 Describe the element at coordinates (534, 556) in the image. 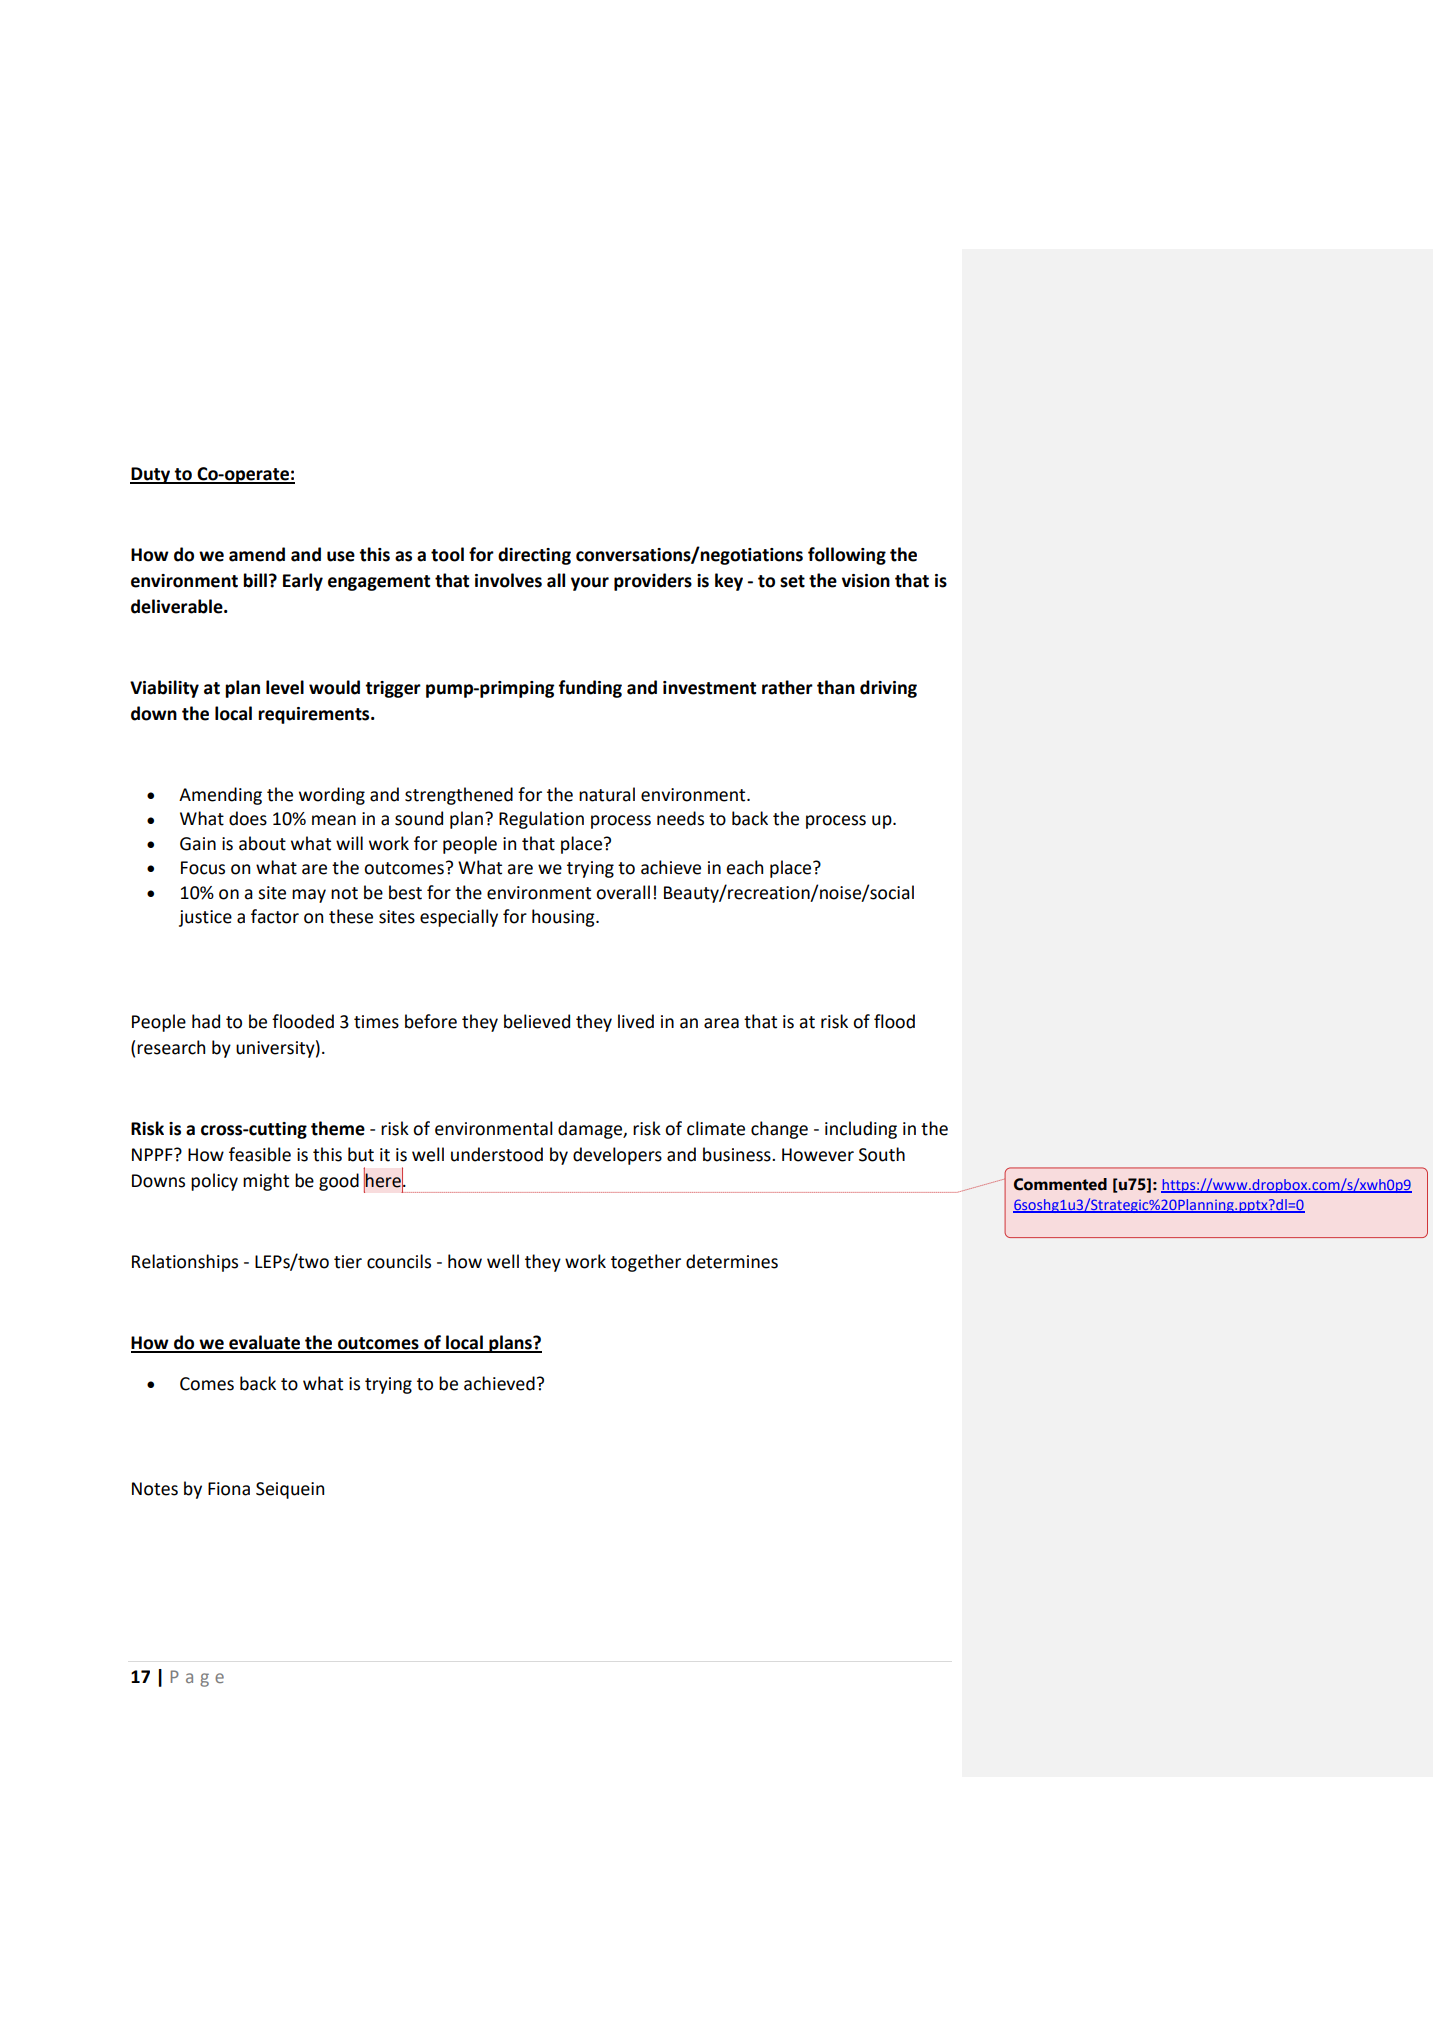

I see `directing` at that location.
